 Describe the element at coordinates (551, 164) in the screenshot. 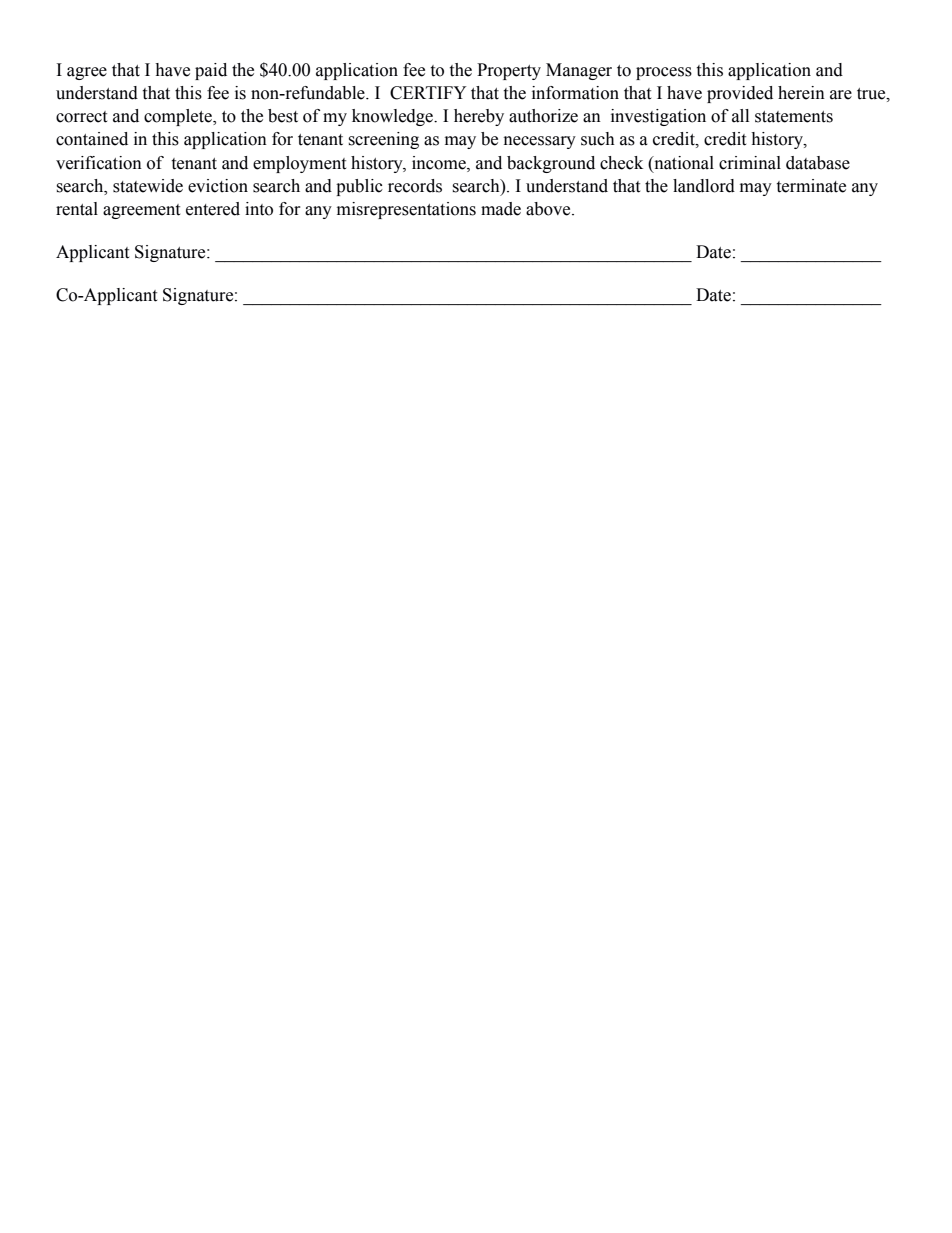

I see `background` at that location.
